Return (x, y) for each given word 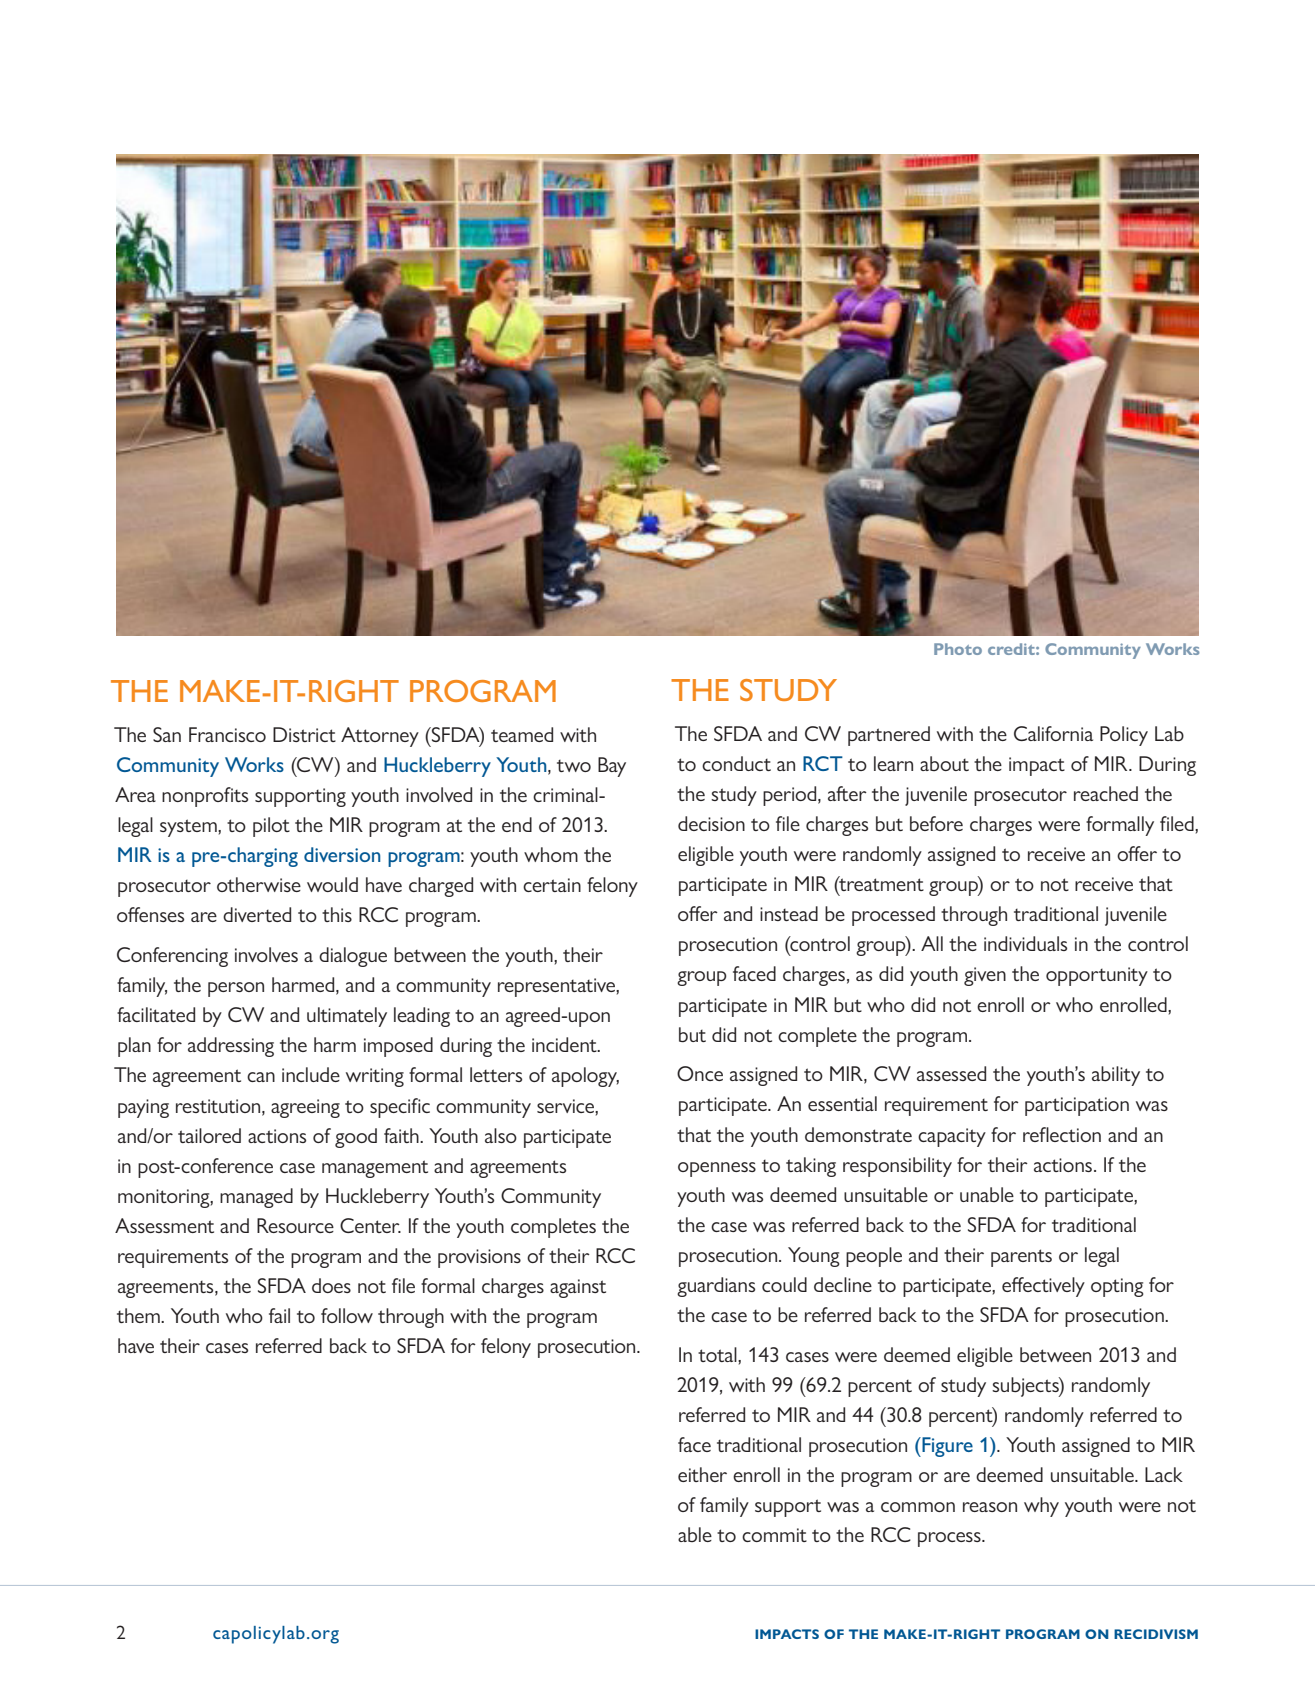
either (702, 1474)
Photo (958, 649)
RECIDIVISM (1156, 1634)
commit (774, 1535)
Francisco (227, 734)
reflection (1062, 1134)
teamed (522, 734)
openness (717, 1169)
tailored (209, 1135)
